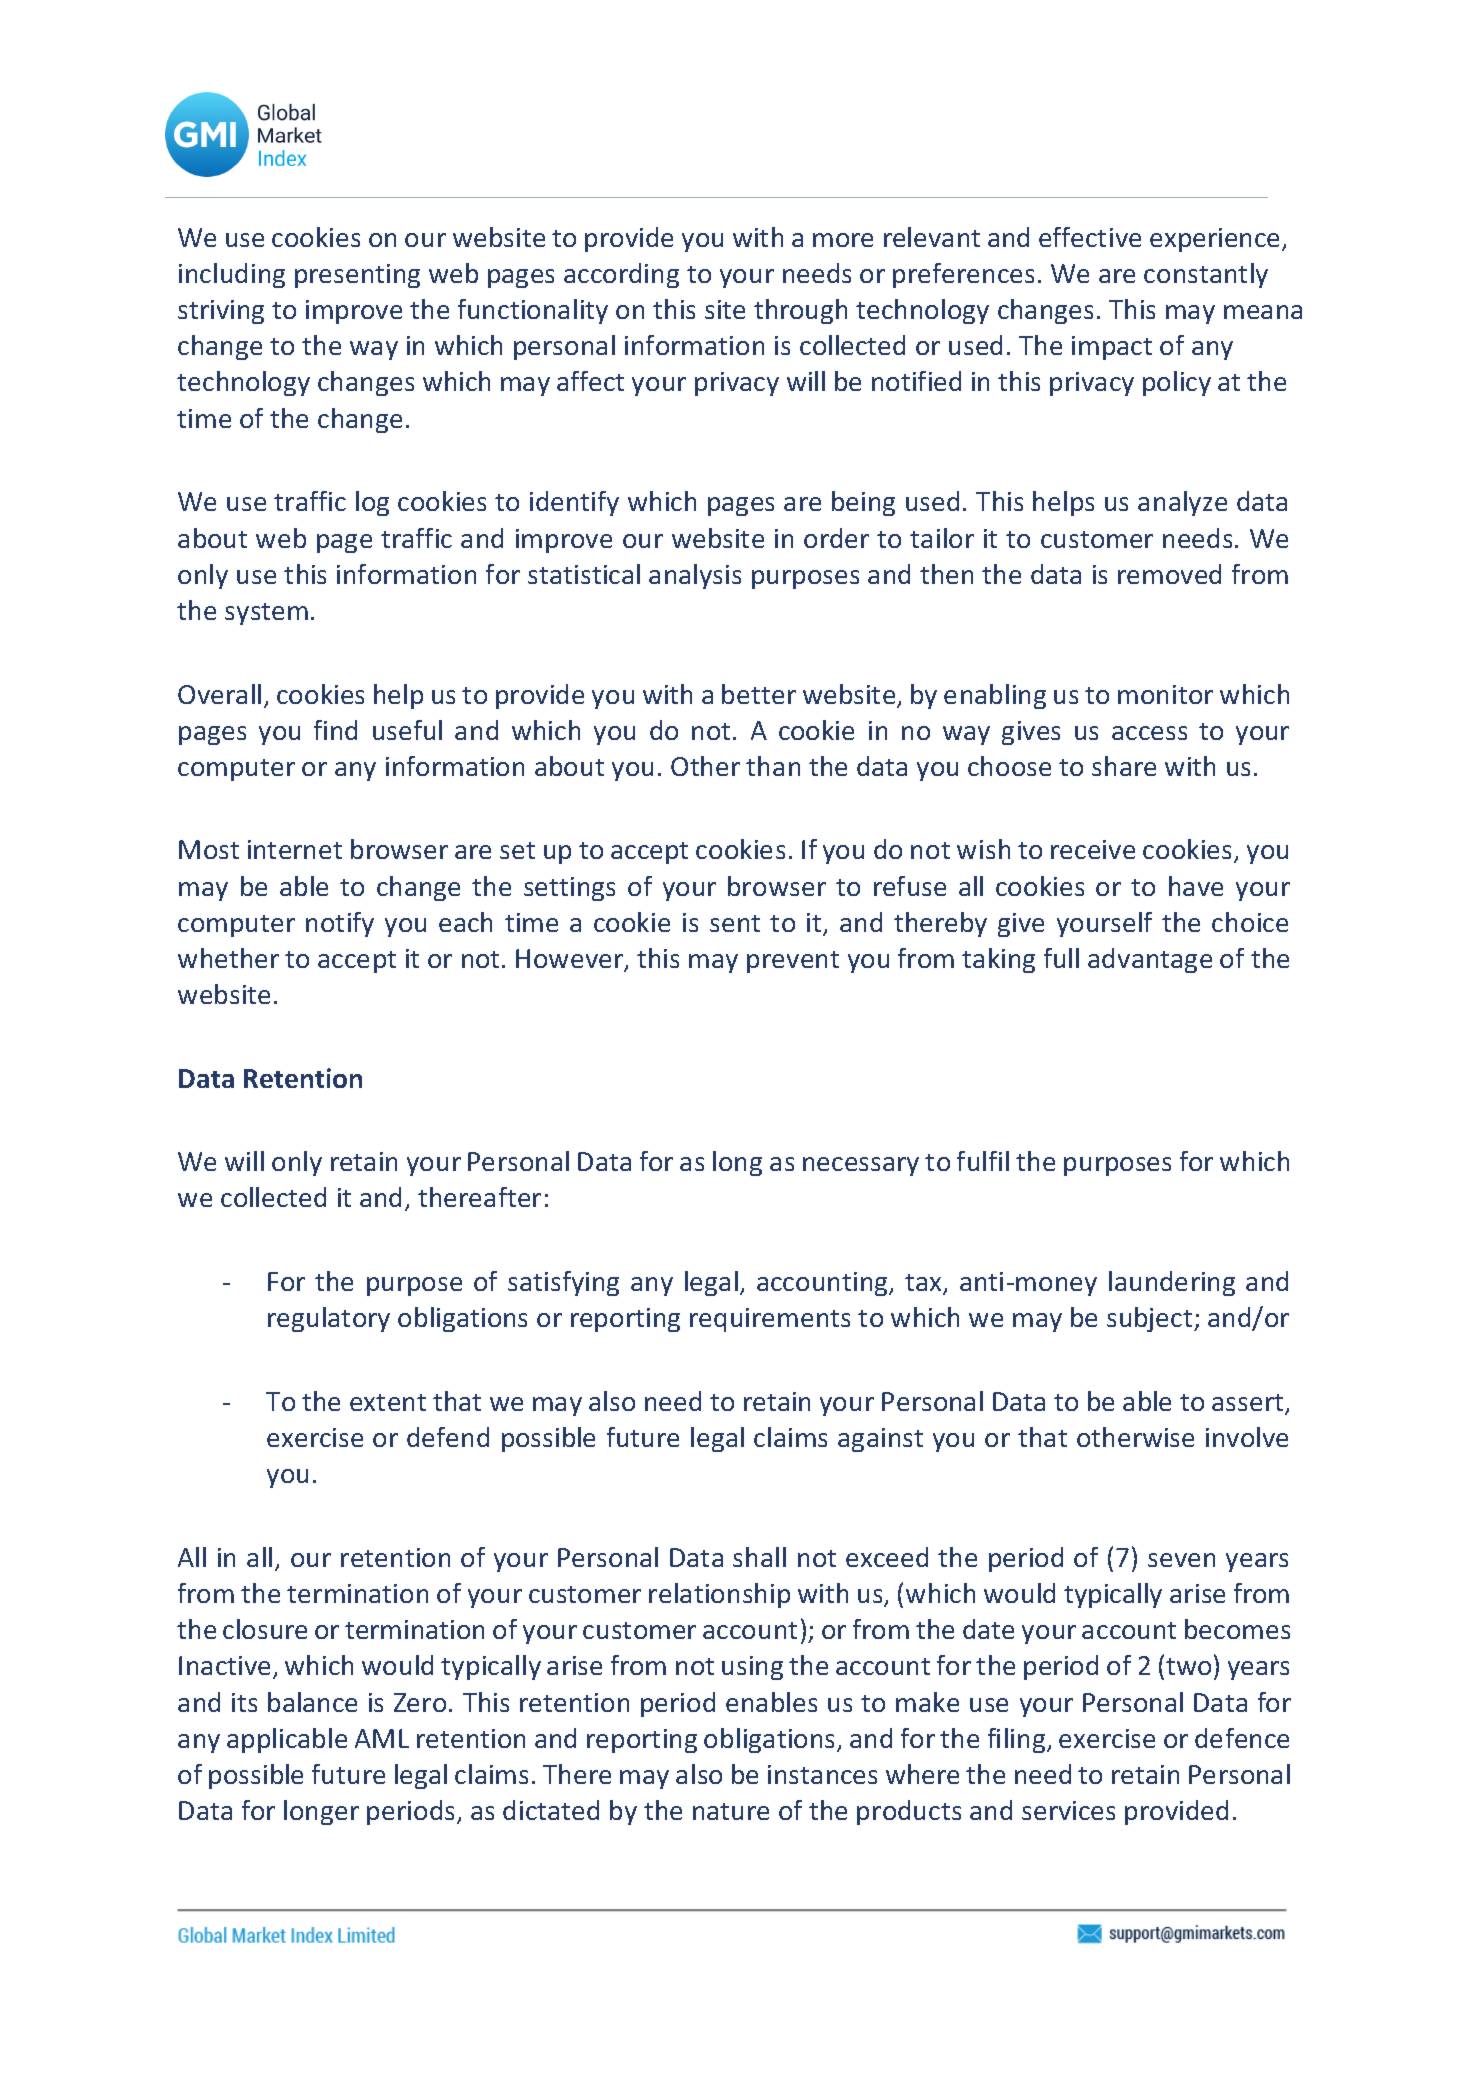 The image size is (1469, 2079). Describe the element at coordinates (800, 311) in the screenshot. I see `through` at that location.
